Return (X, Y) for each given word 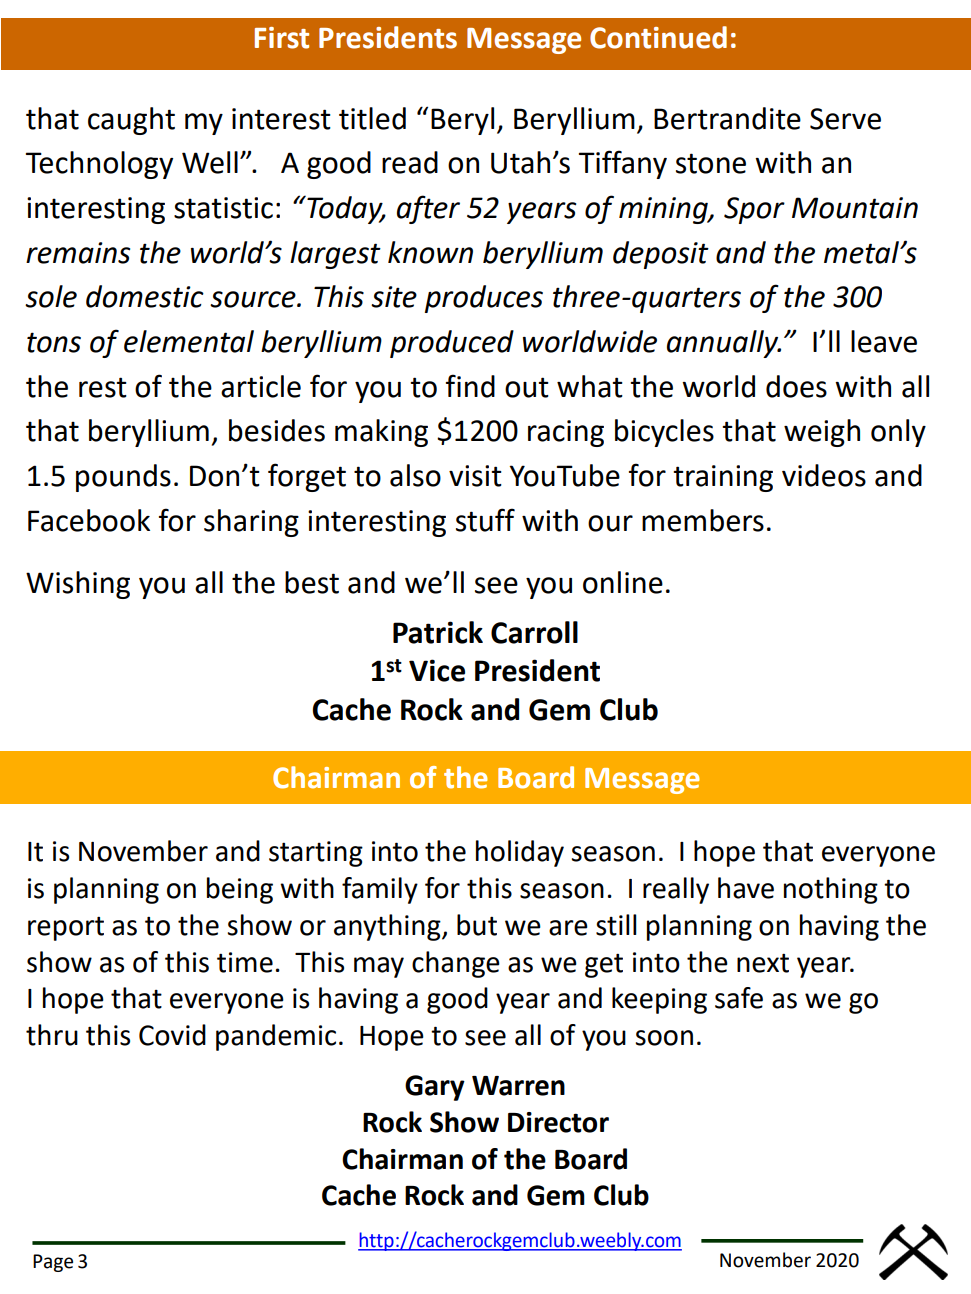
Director (558, 1122)
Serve (845, 119)
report (66, 929)
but (477, 925)
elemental (189, 341)
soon (664, 1038)
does (796, 386)
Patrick (438, 632)
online (623, 582)
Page (53, 1263)
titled (372, 118)
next (763, 963)
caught (131, 121)
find (470, 386)
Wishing (78, 585)
